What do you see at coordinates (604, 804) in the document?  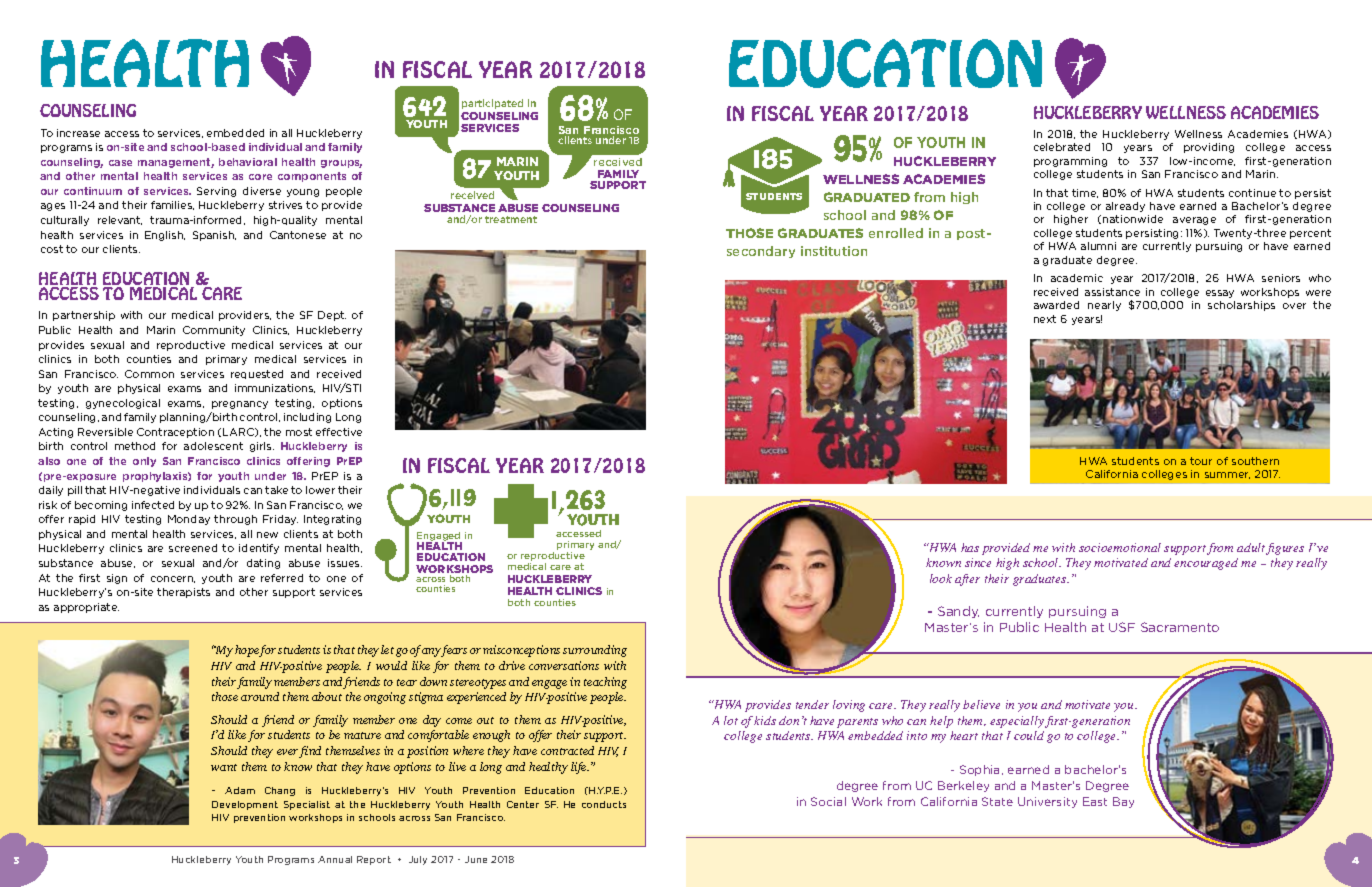 I see `conducts` at bounding box center [604, 804].
